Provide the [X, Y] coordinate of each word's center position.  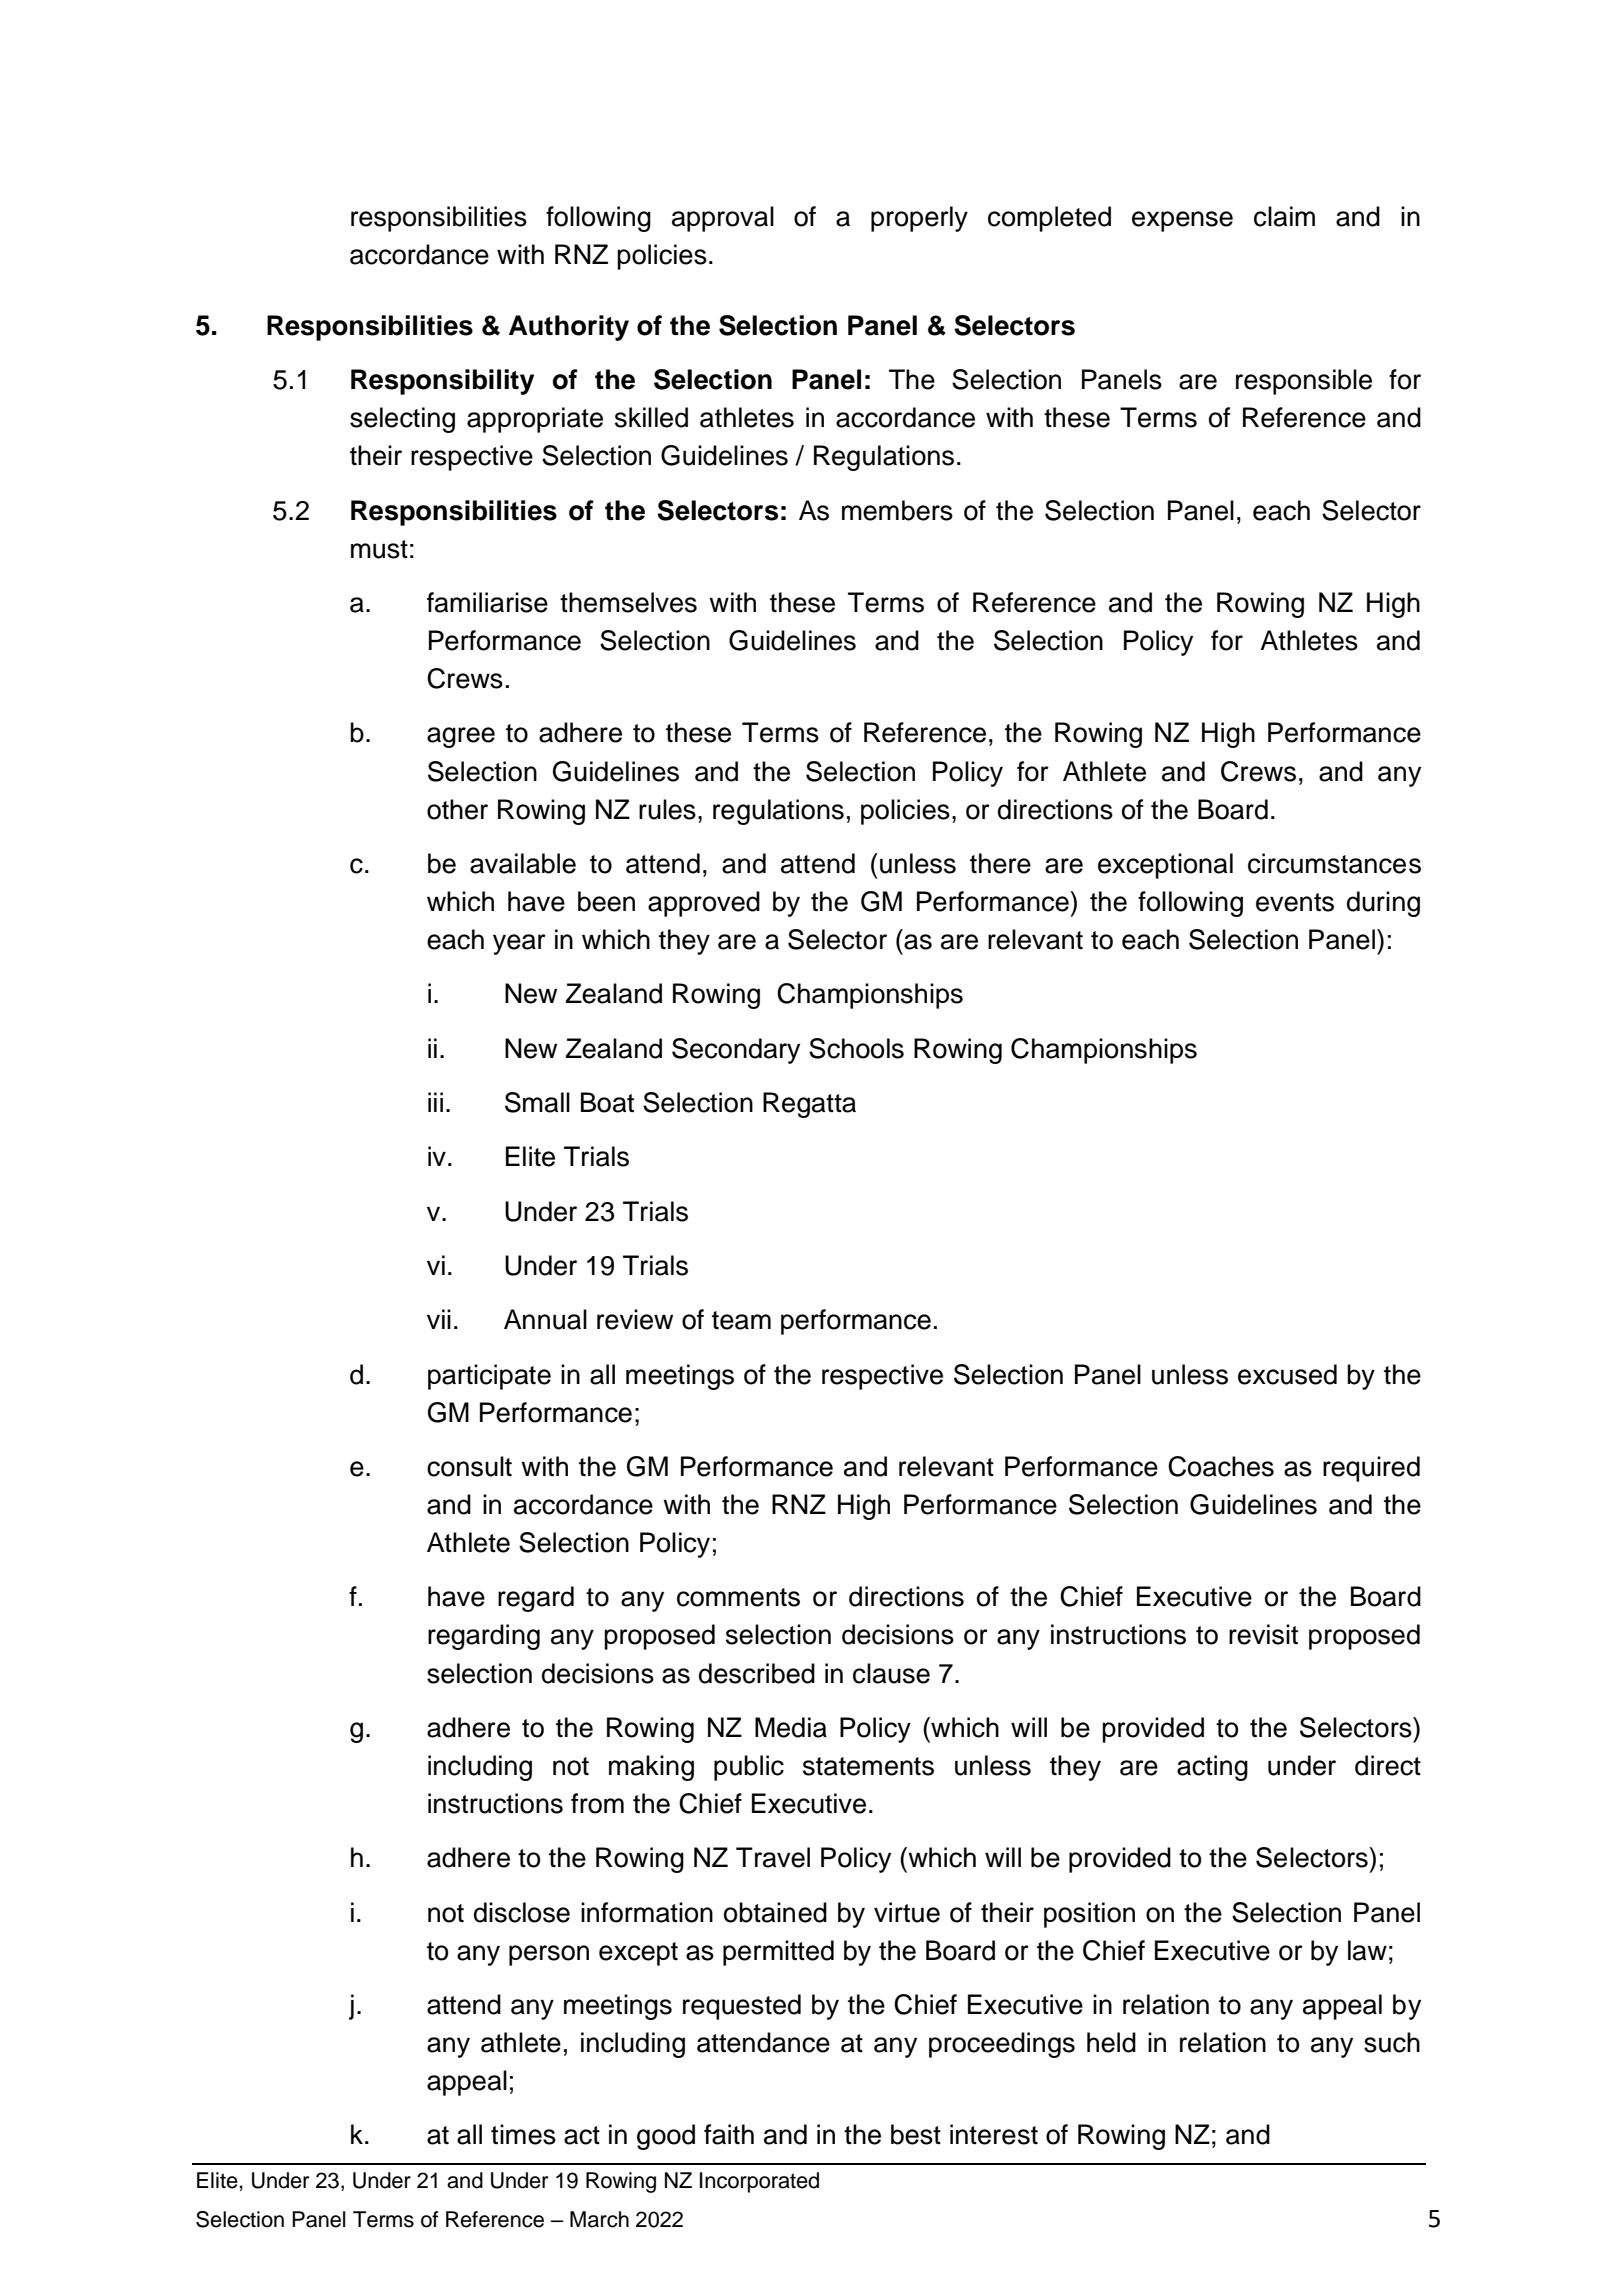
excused [1287, 1374]
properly [919, 219]
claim [1284, 216]
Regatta [809, 1105]
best [916, 2134]
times [523, 2134]
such [1392, 2042]
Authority [569, 328]
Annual [545, 1319]
